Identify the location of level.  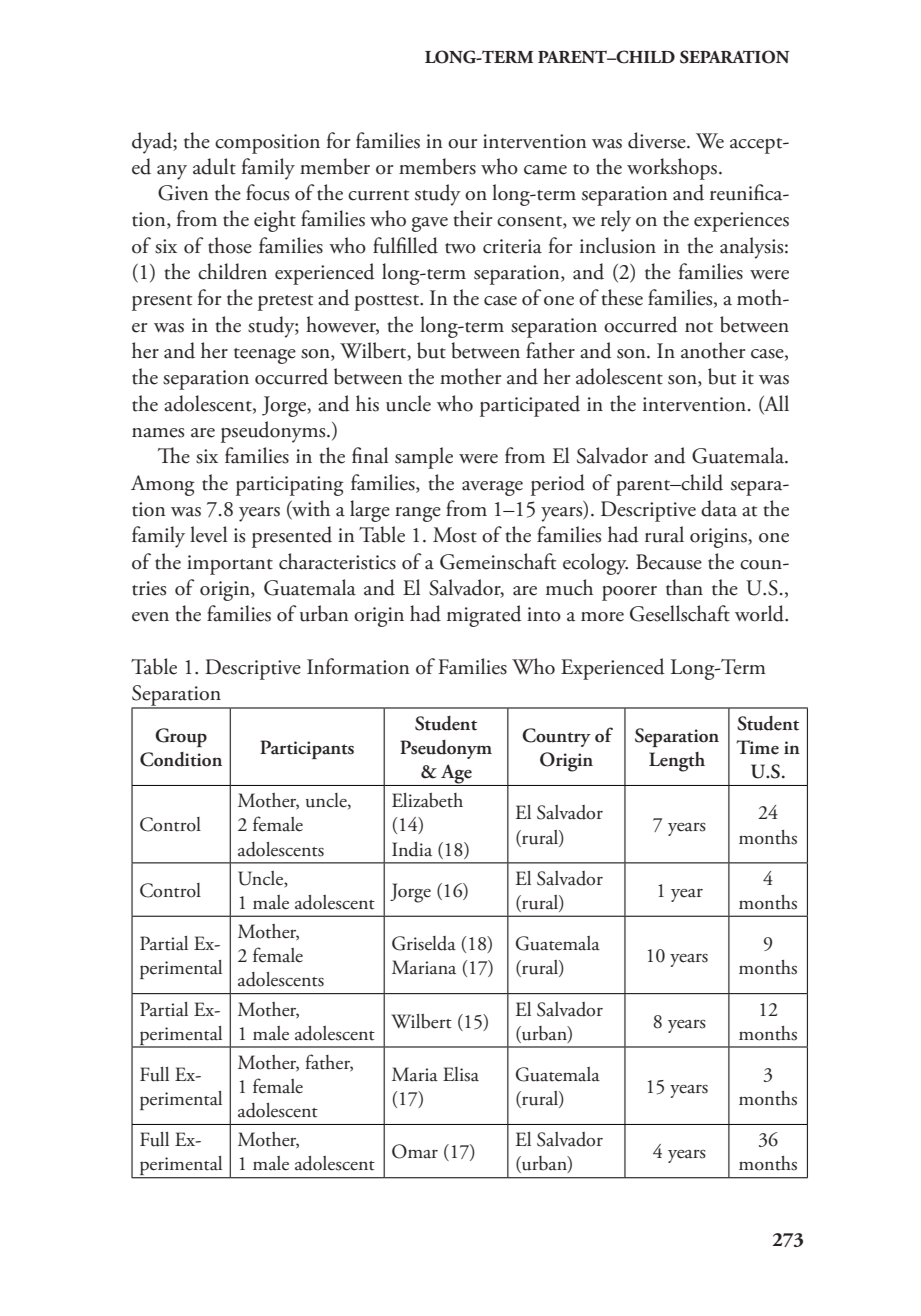
(208, 534).
